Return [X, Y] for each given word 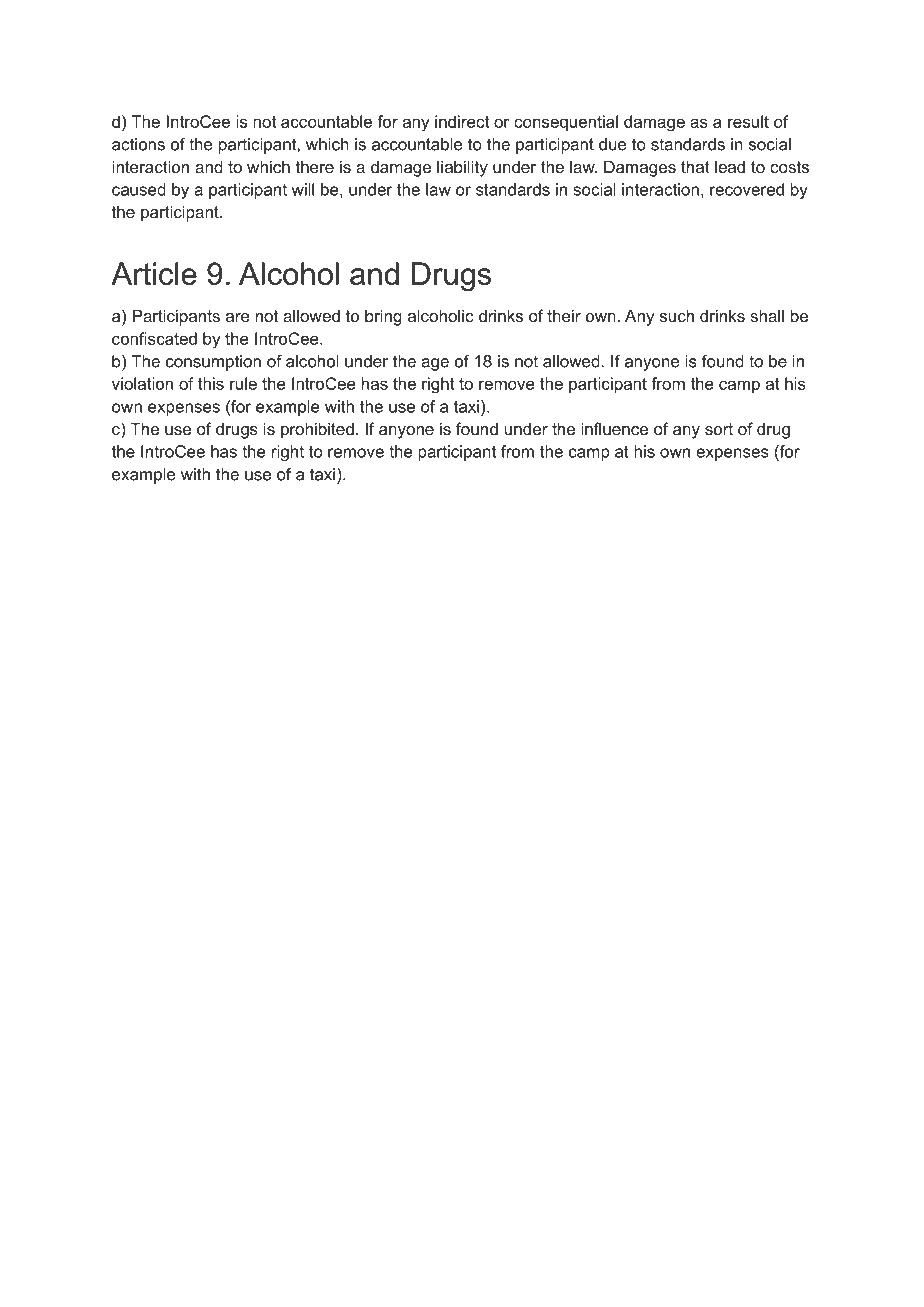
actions [138, 144]
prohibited [317, 430]
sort [719, 429]
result [748, 121]
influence [614, 428]
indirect [462, 121]
